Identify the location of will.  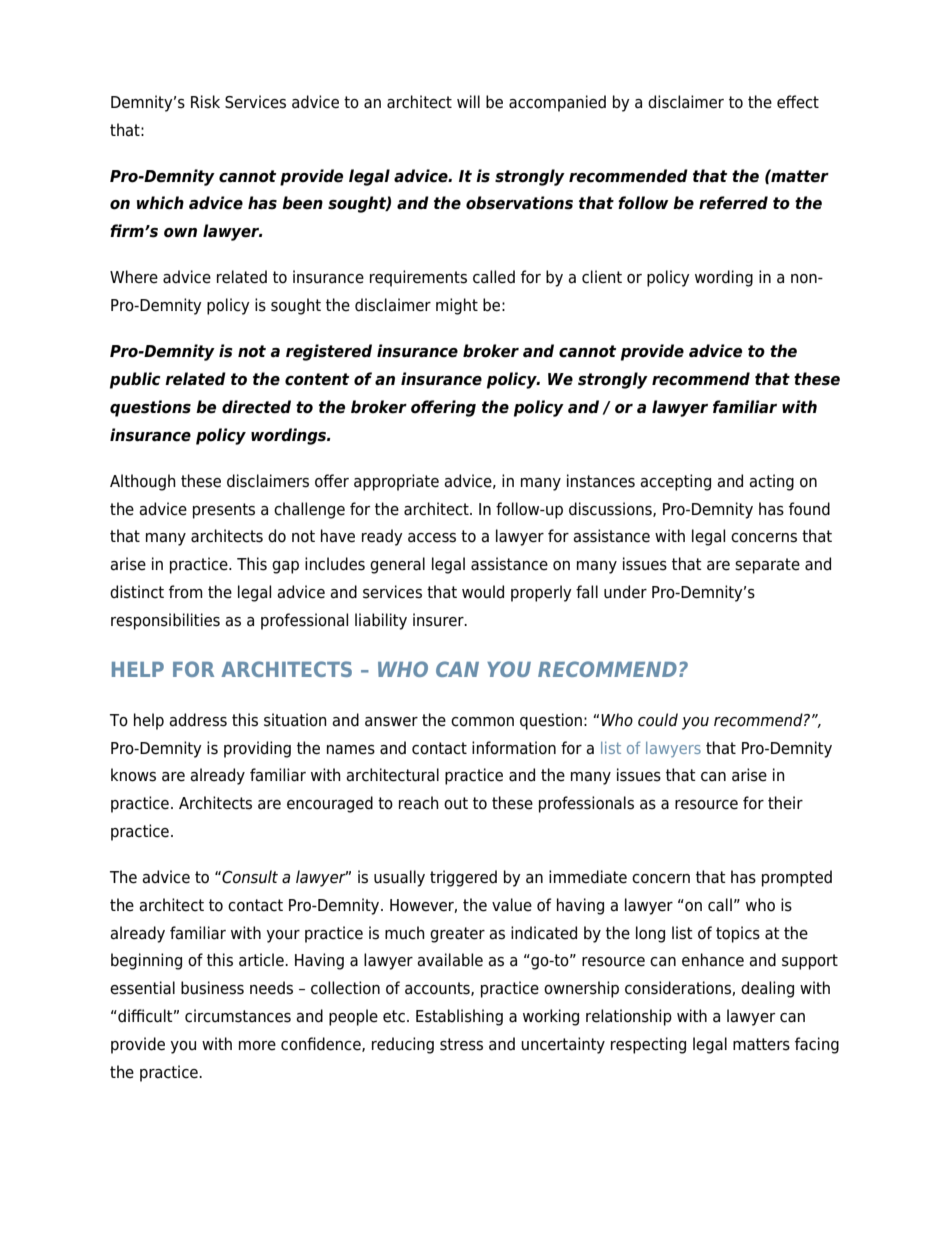
(468, 101).
